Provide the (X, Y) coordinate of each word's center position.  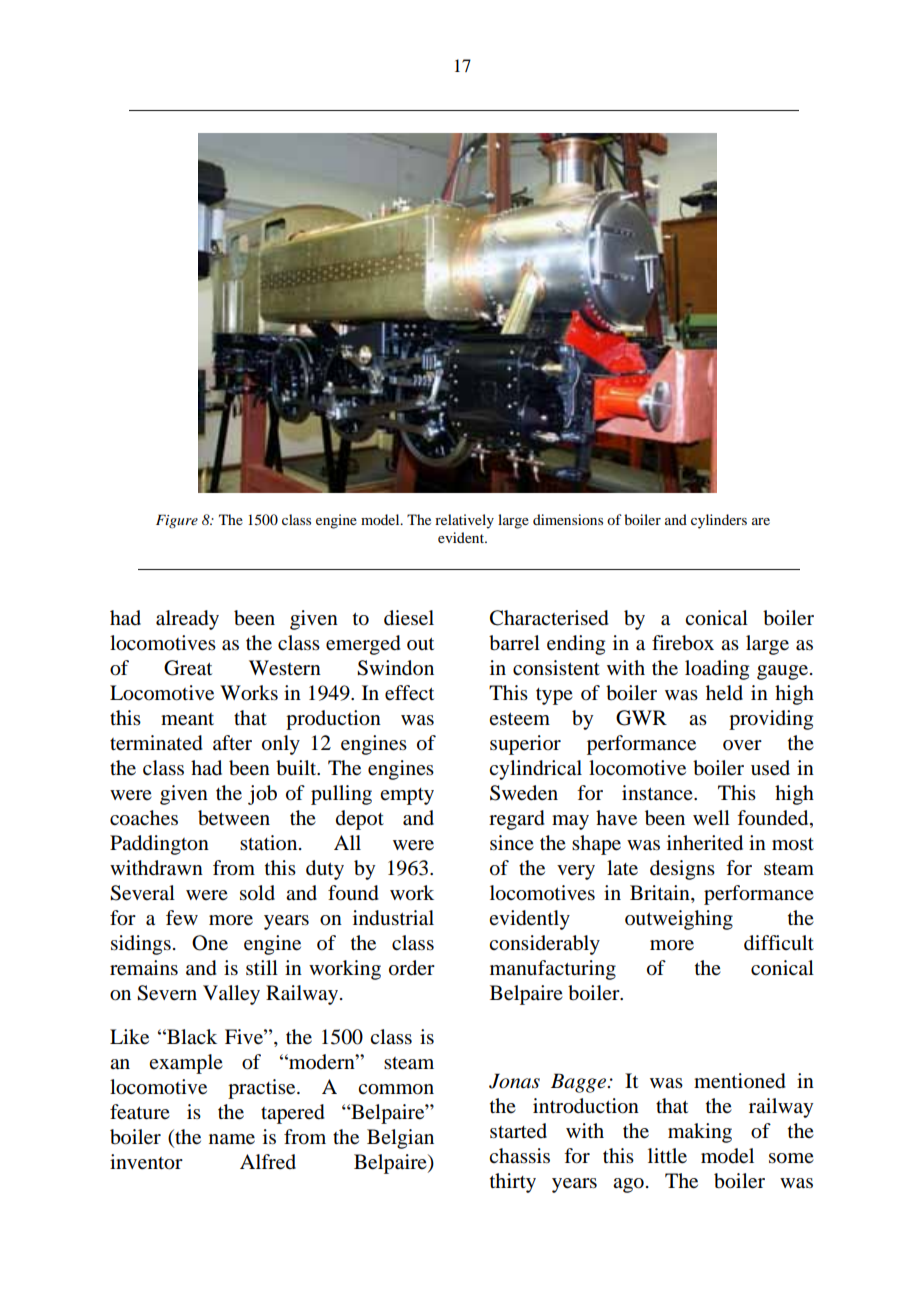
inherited (705, 843)
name (232, 1139)
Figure (177, 521)
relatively (464, 521)
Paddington (159, 845)
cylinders (719, 521)
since (512, 842)
